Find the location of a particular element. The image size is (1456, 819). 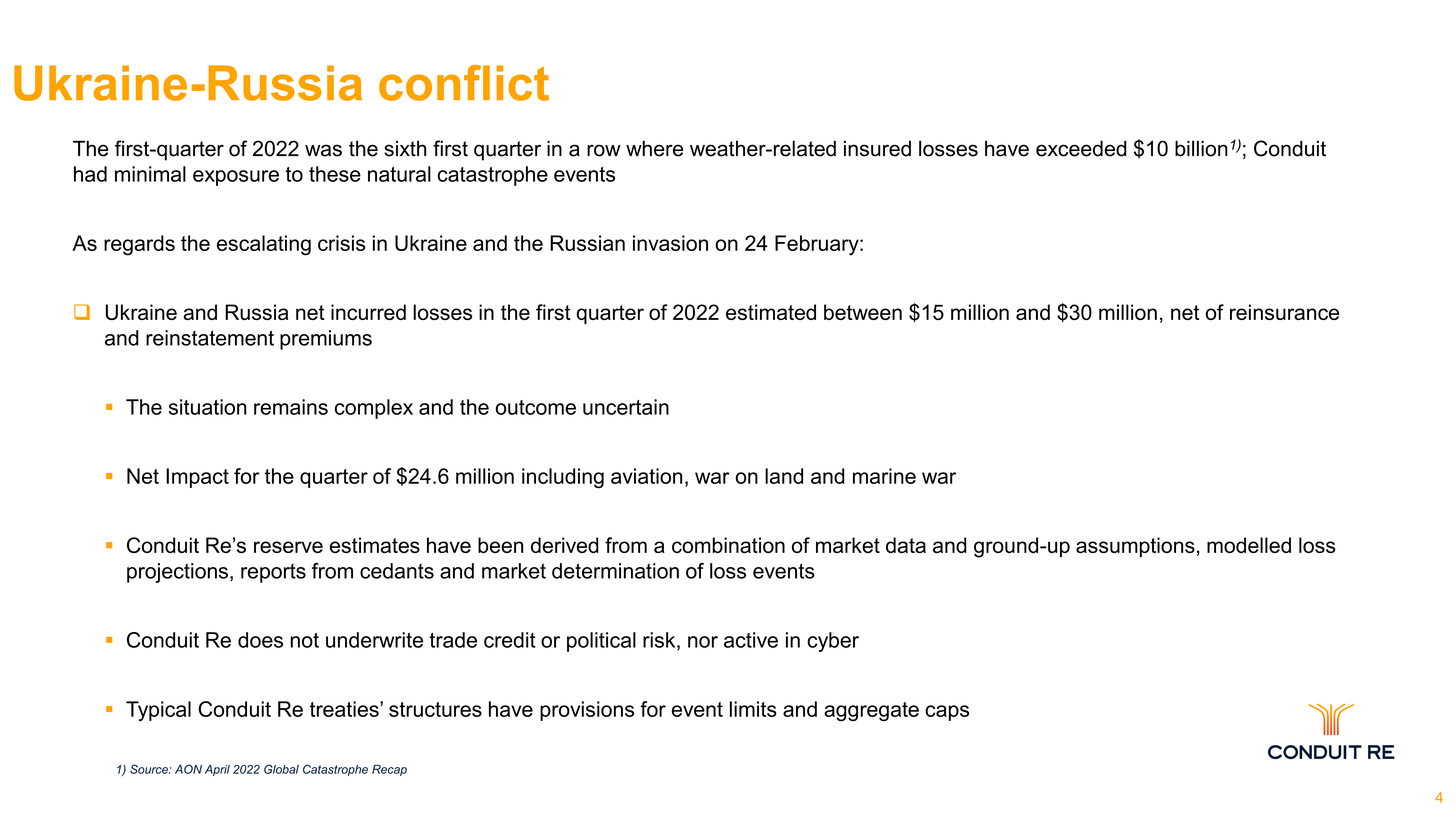

where is located at coordinates (654, 148).
